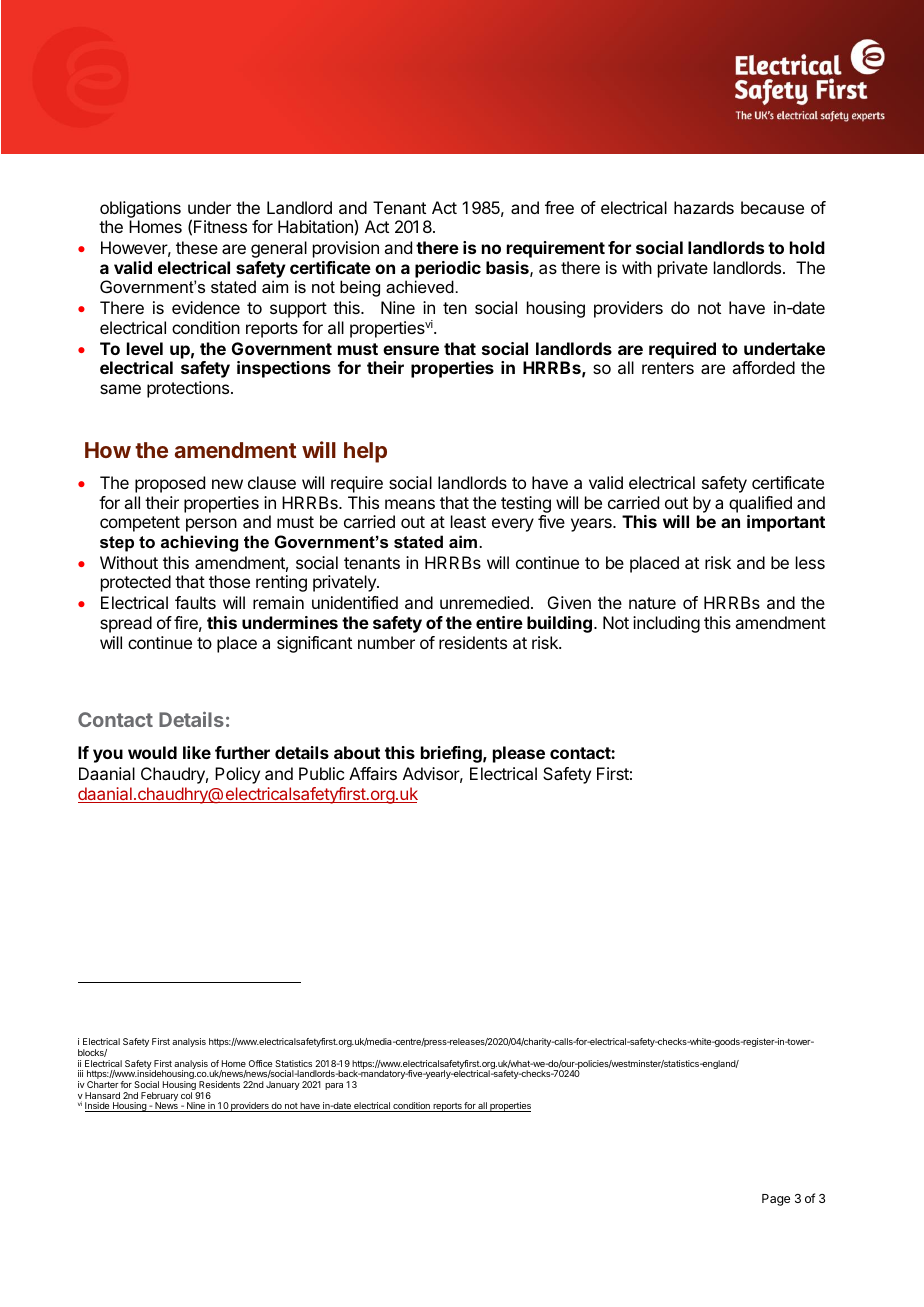  I want to click on please, so click(519, 754).
